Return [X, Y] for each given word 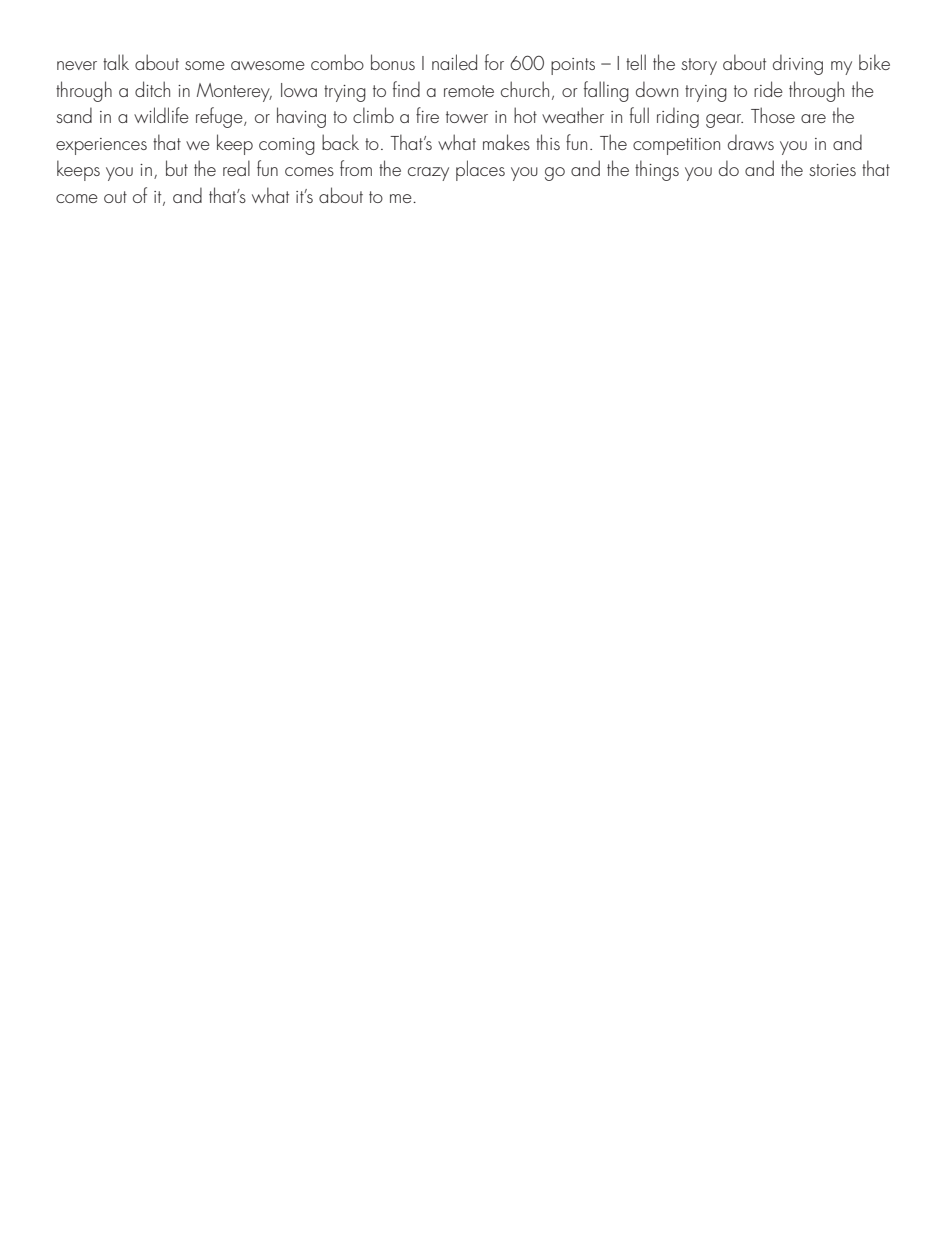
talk [116, 62]
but [177, 168]
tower [467, 117]
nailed [454, 62]
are [813, 118]
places [480, 170]
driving [798, 64]
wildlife [161, 115]
